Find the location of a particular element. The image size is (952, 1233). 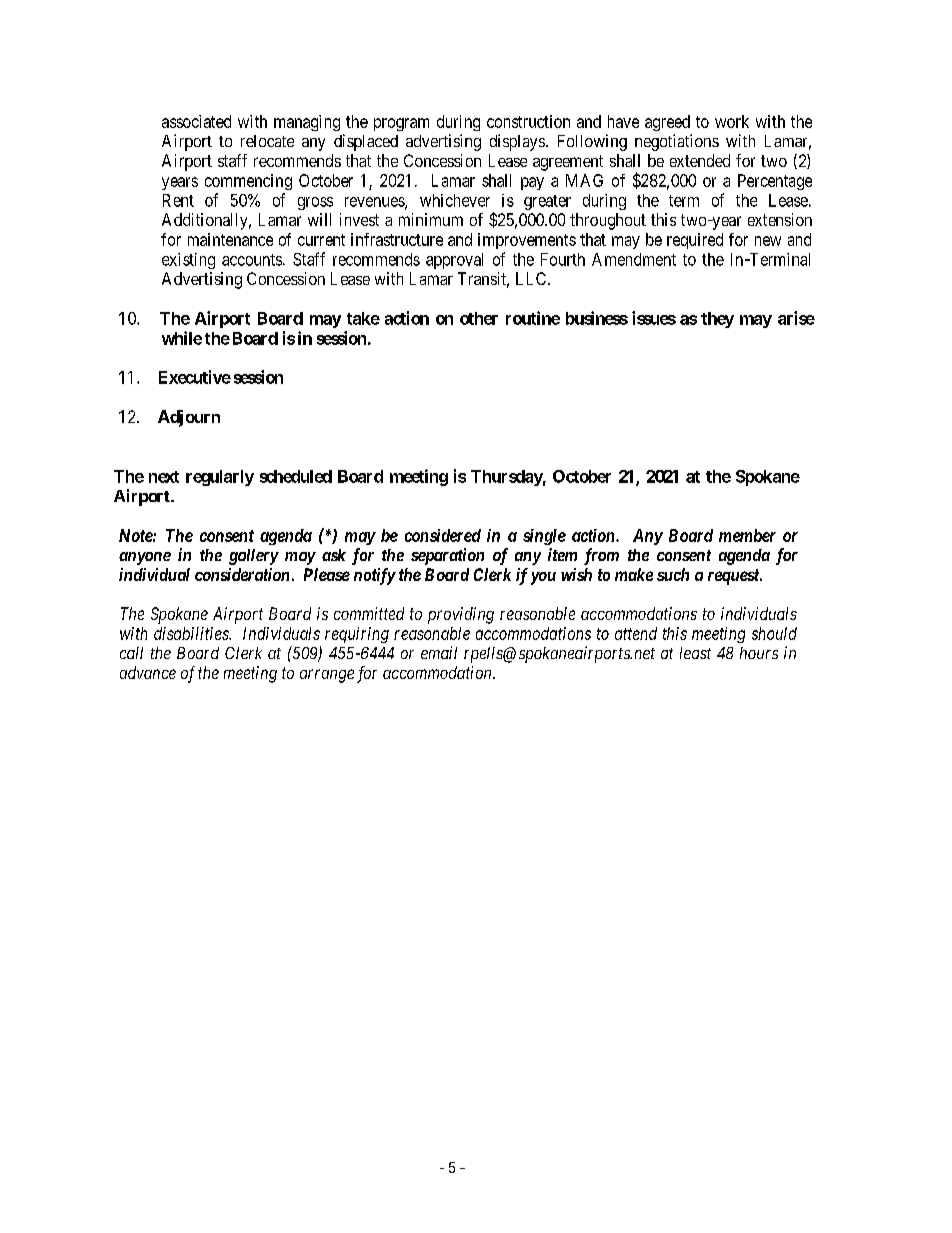

displays is located at coordinates (517, 142).
